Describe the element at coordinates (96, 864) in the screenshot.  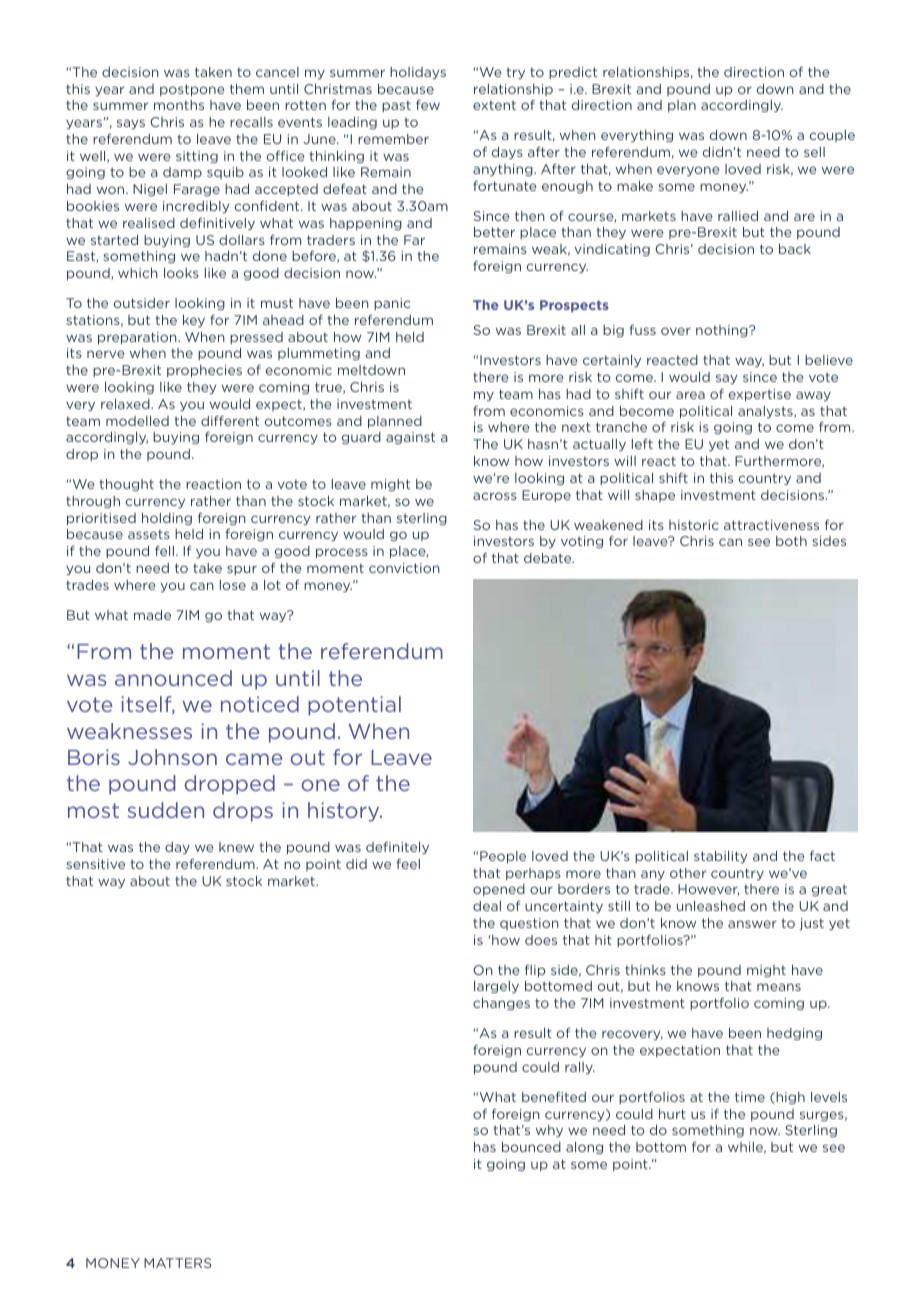
I see `sensitive` at that location.
